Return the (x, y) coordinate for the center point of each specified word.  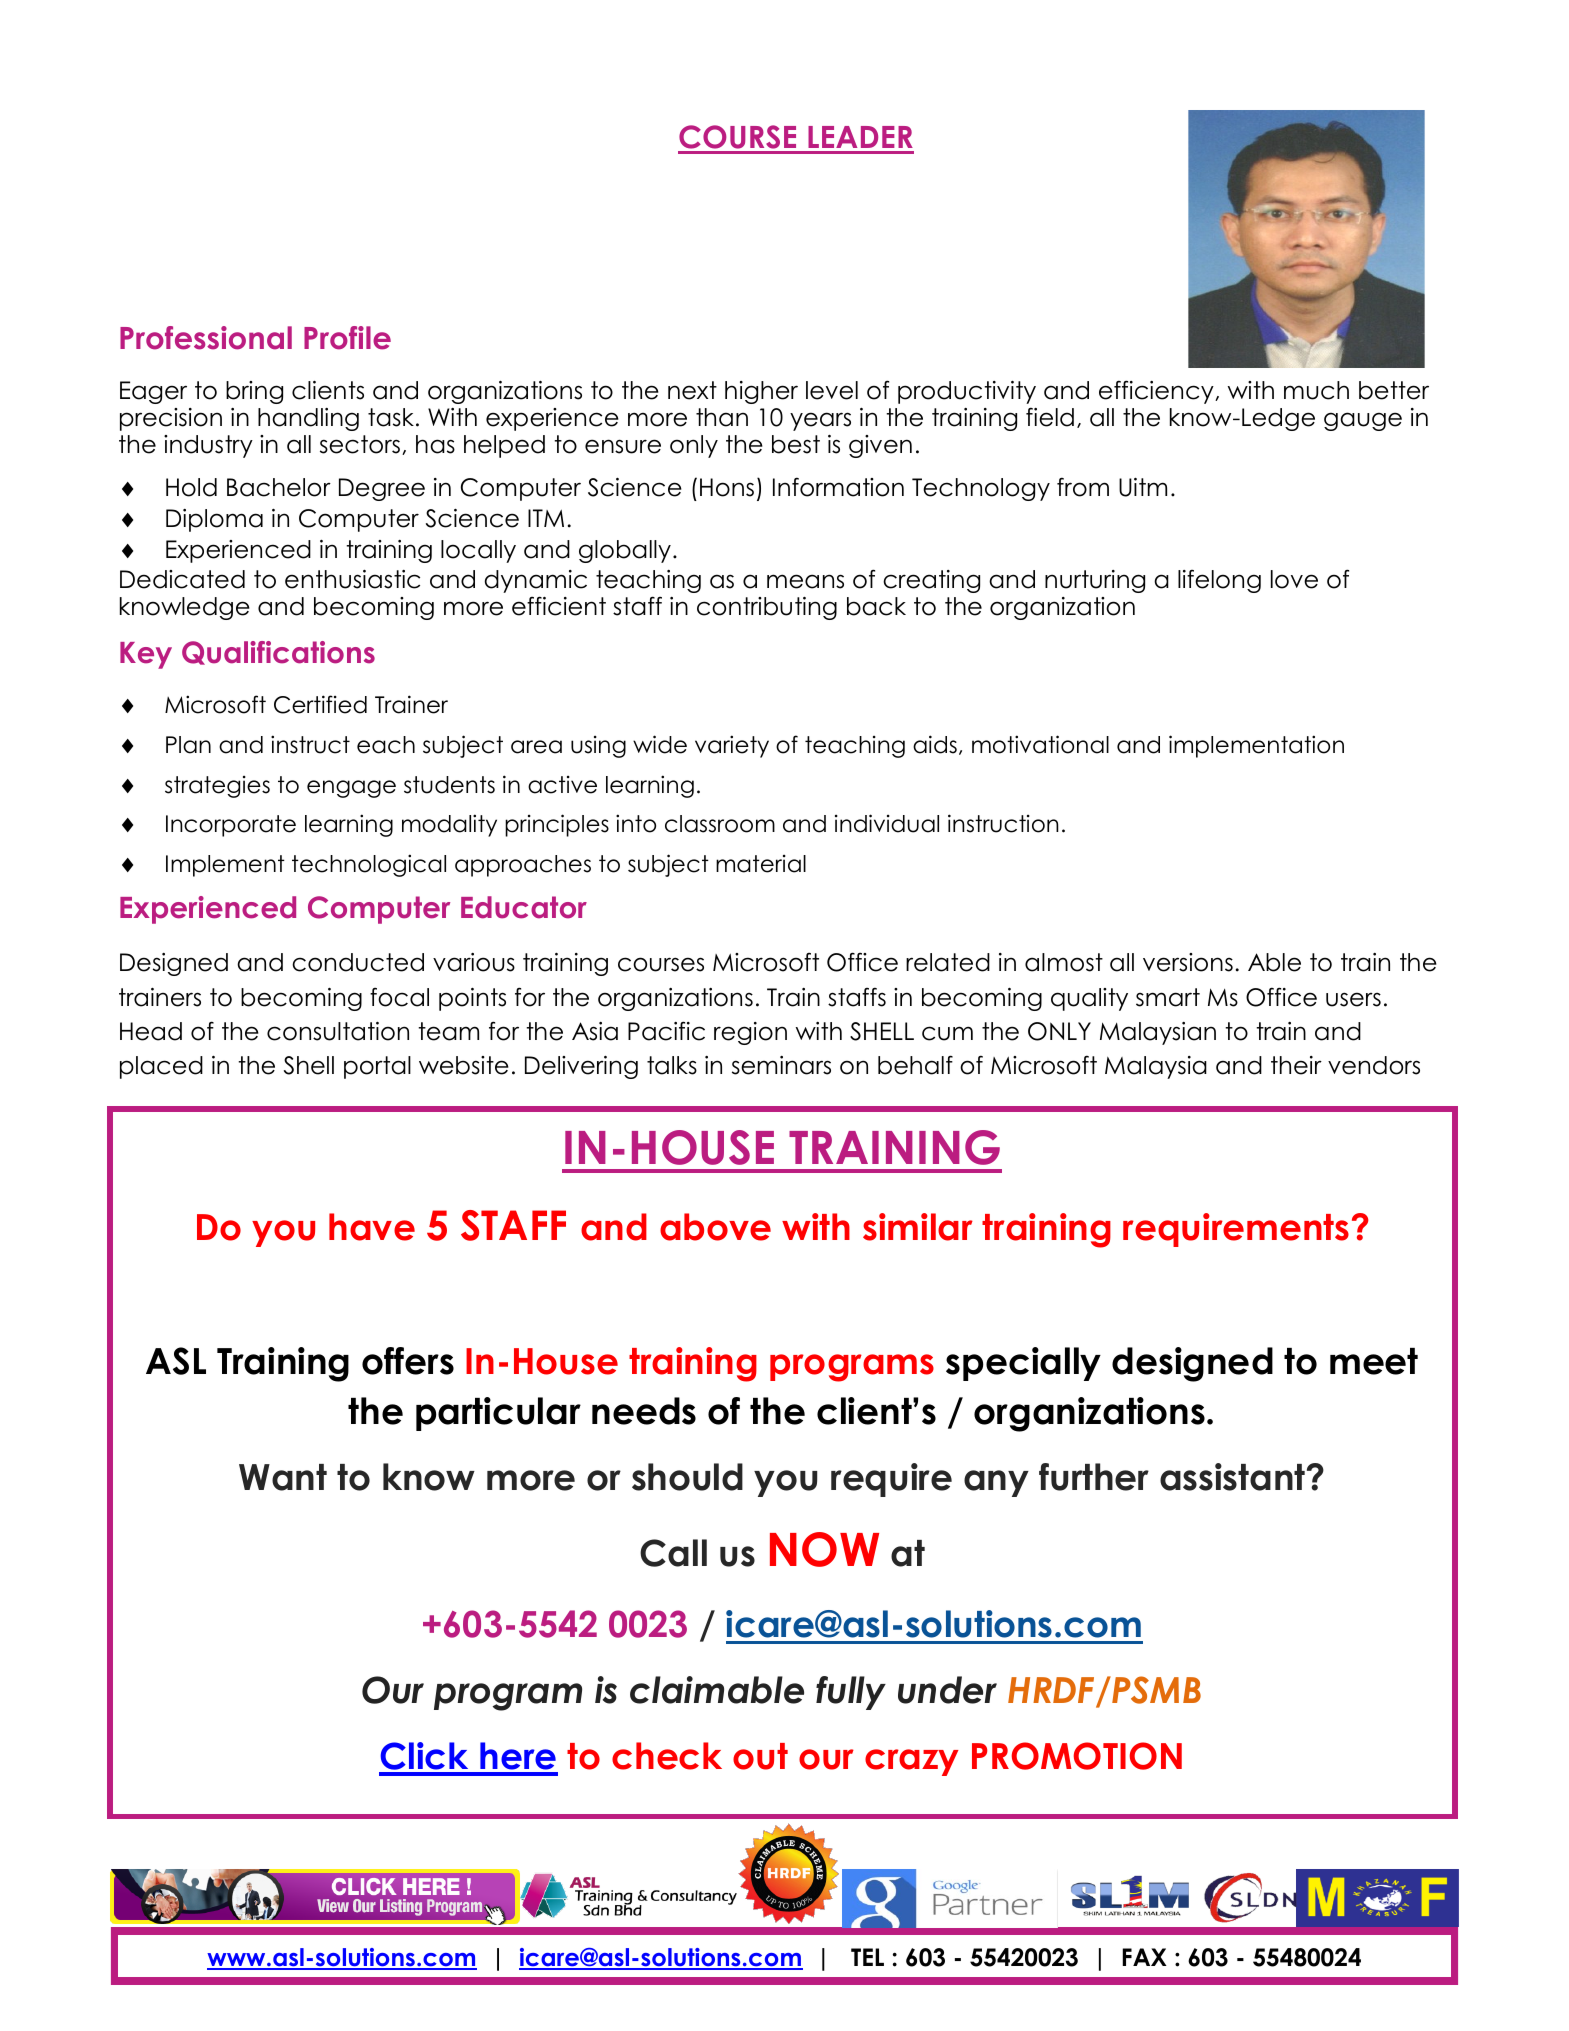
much (1316, 390)
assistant (1234, 1477)
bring (254, 392)
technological (369, 865)
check (667, 1756)
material (761, 864)
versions (1188, 962)
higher (761, 392)
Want (283, 1477)
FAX (1144, 1957)
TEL (867, 1957)
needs (644, 1411)
